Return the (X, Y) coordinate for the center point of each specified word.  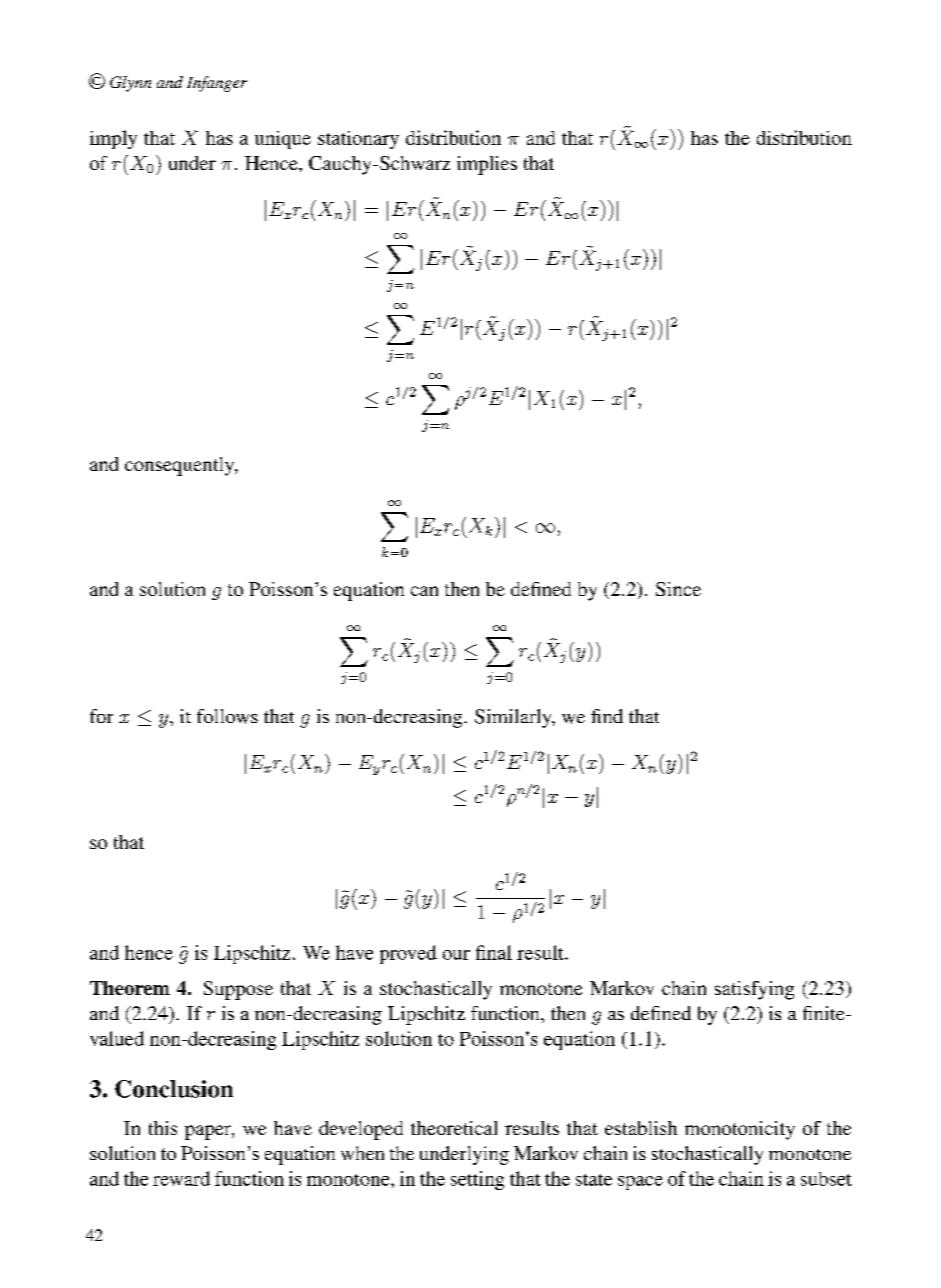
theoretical (454, 1128)
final (494, 952)
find (607, 716)
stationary (358, 140)
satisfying (754, 990)
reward (181, 1178)
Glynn (130, 84)
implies (487, 165)
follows (227, 716)
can (424, 591)
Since (678, 589)
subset (826, 1179)
